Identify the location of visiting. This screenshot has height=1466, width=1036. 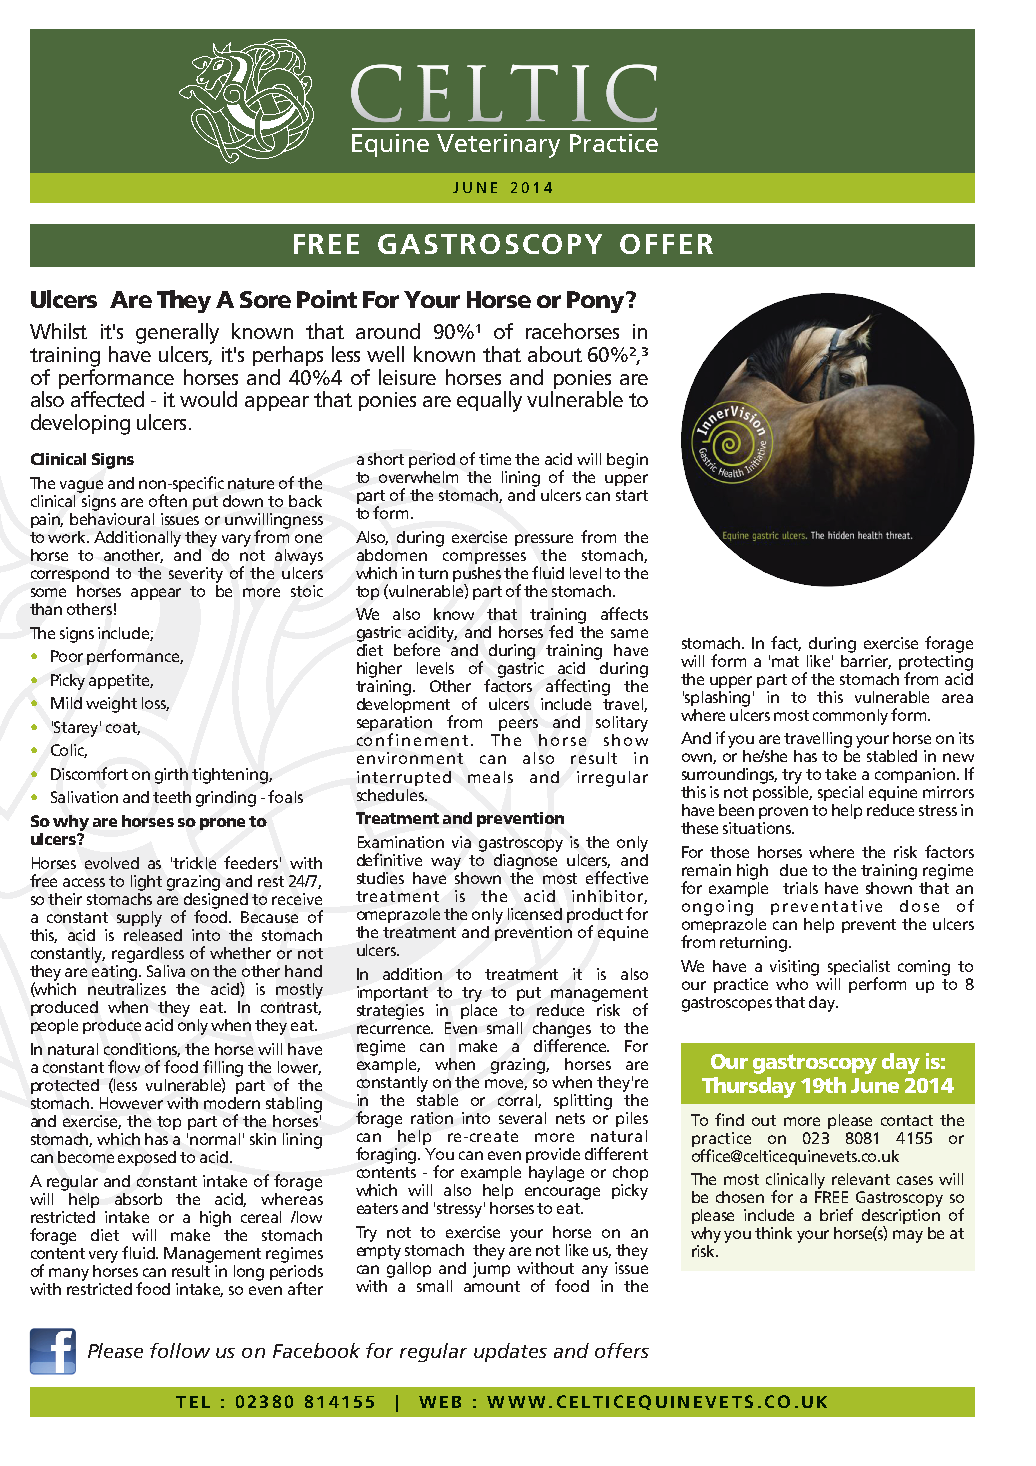
(794, 968).
